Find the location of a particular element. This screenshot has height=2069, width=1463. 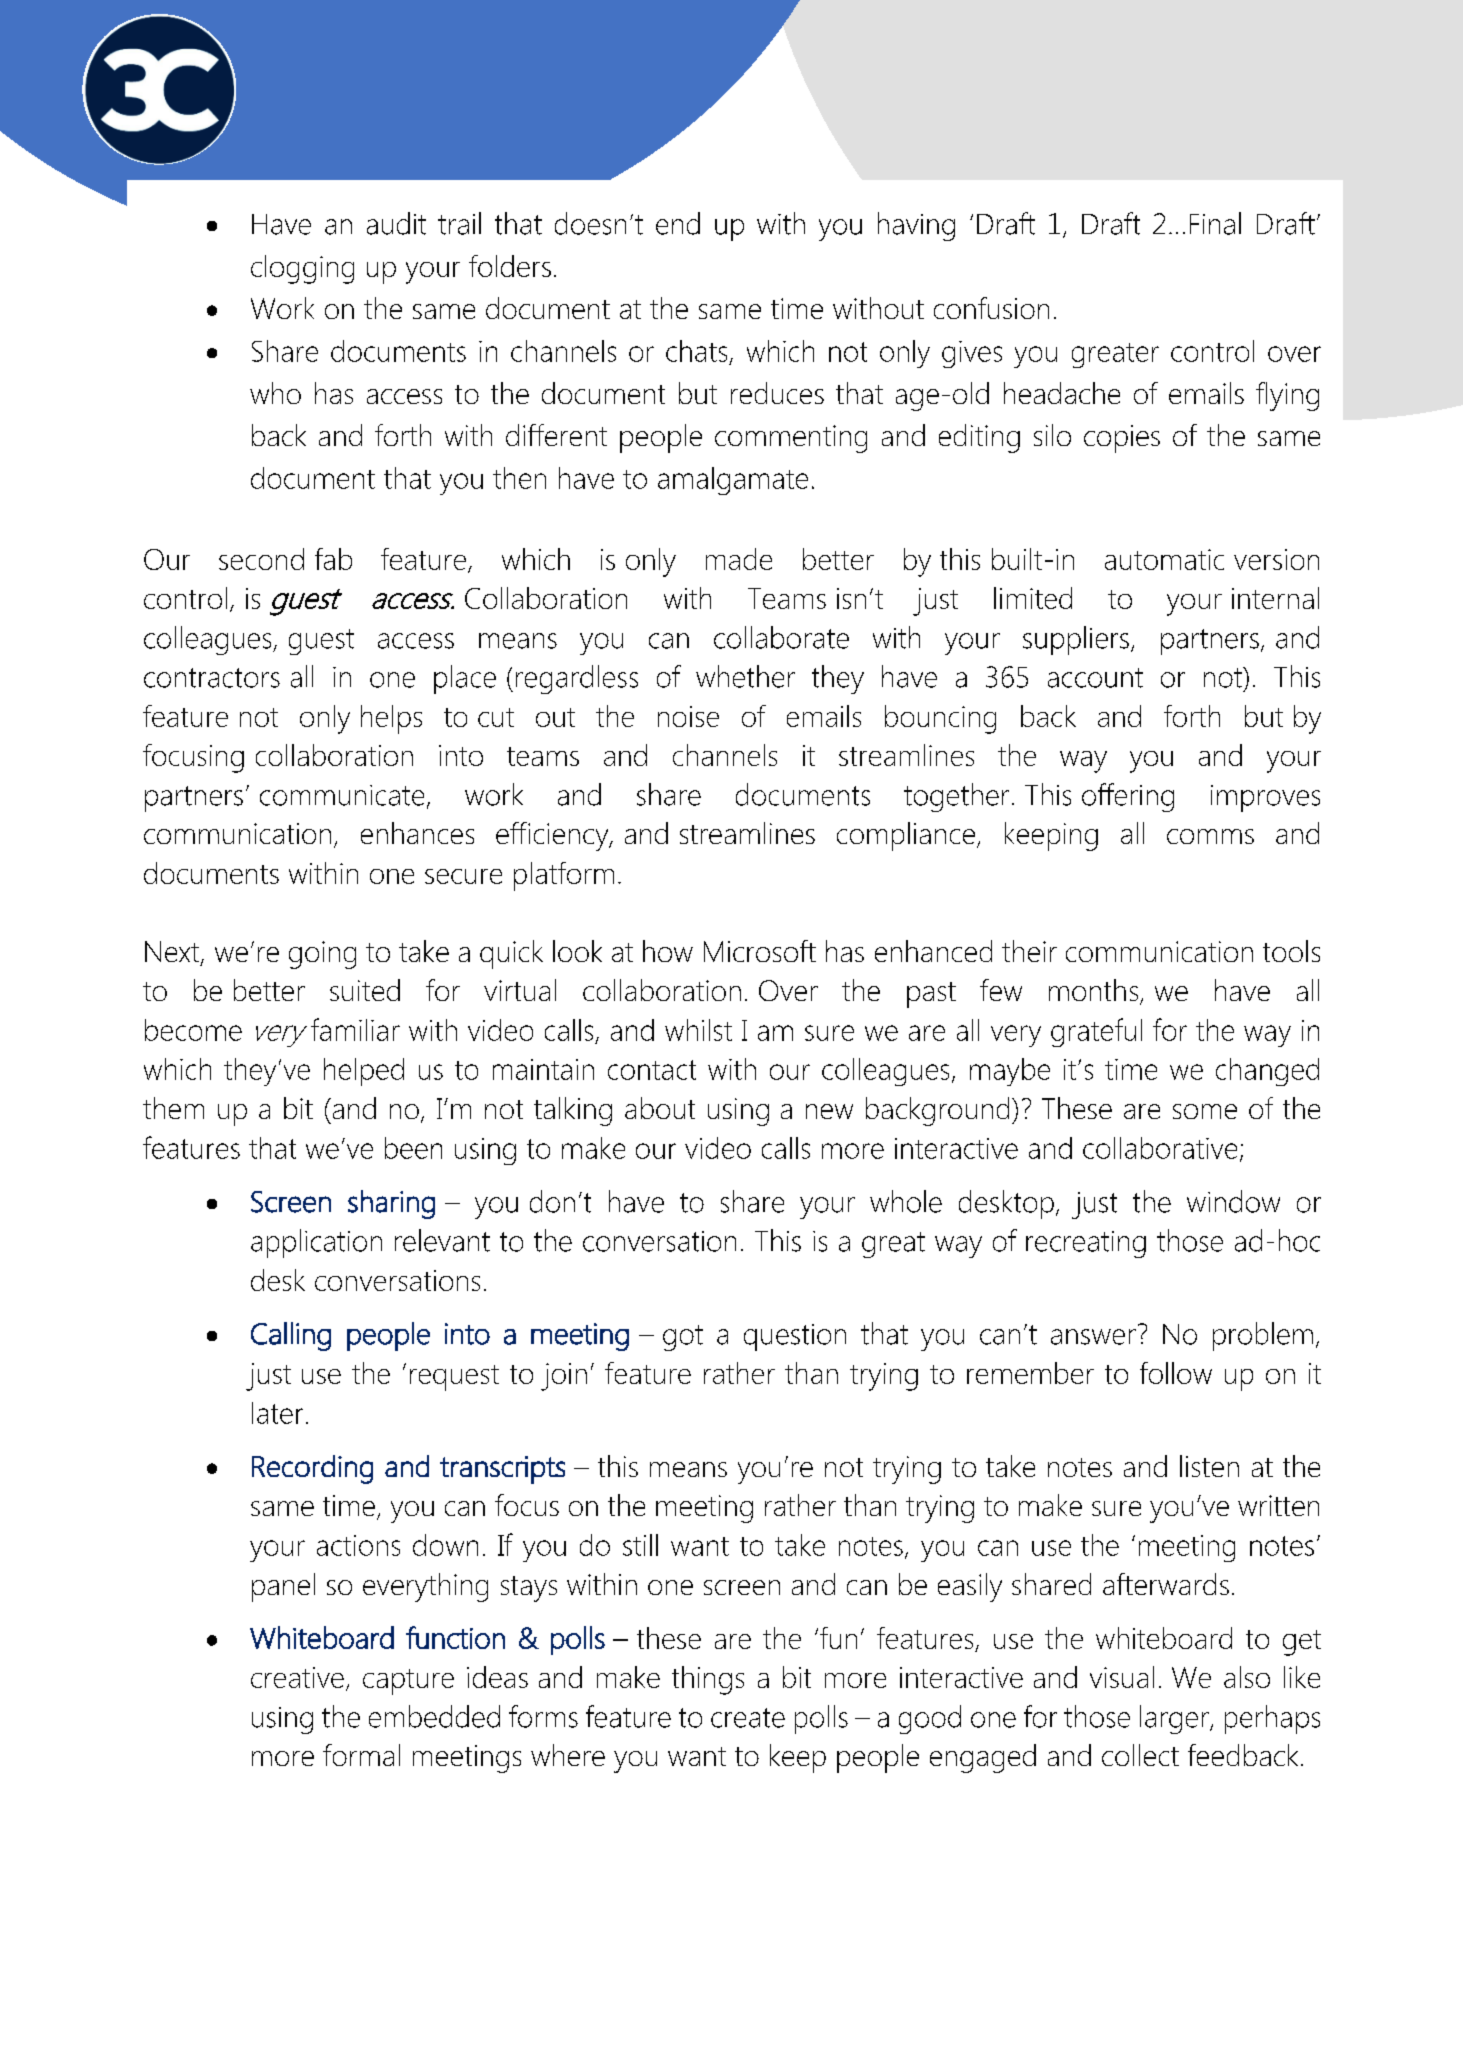

clogging is located at coordinates (302, 269).
